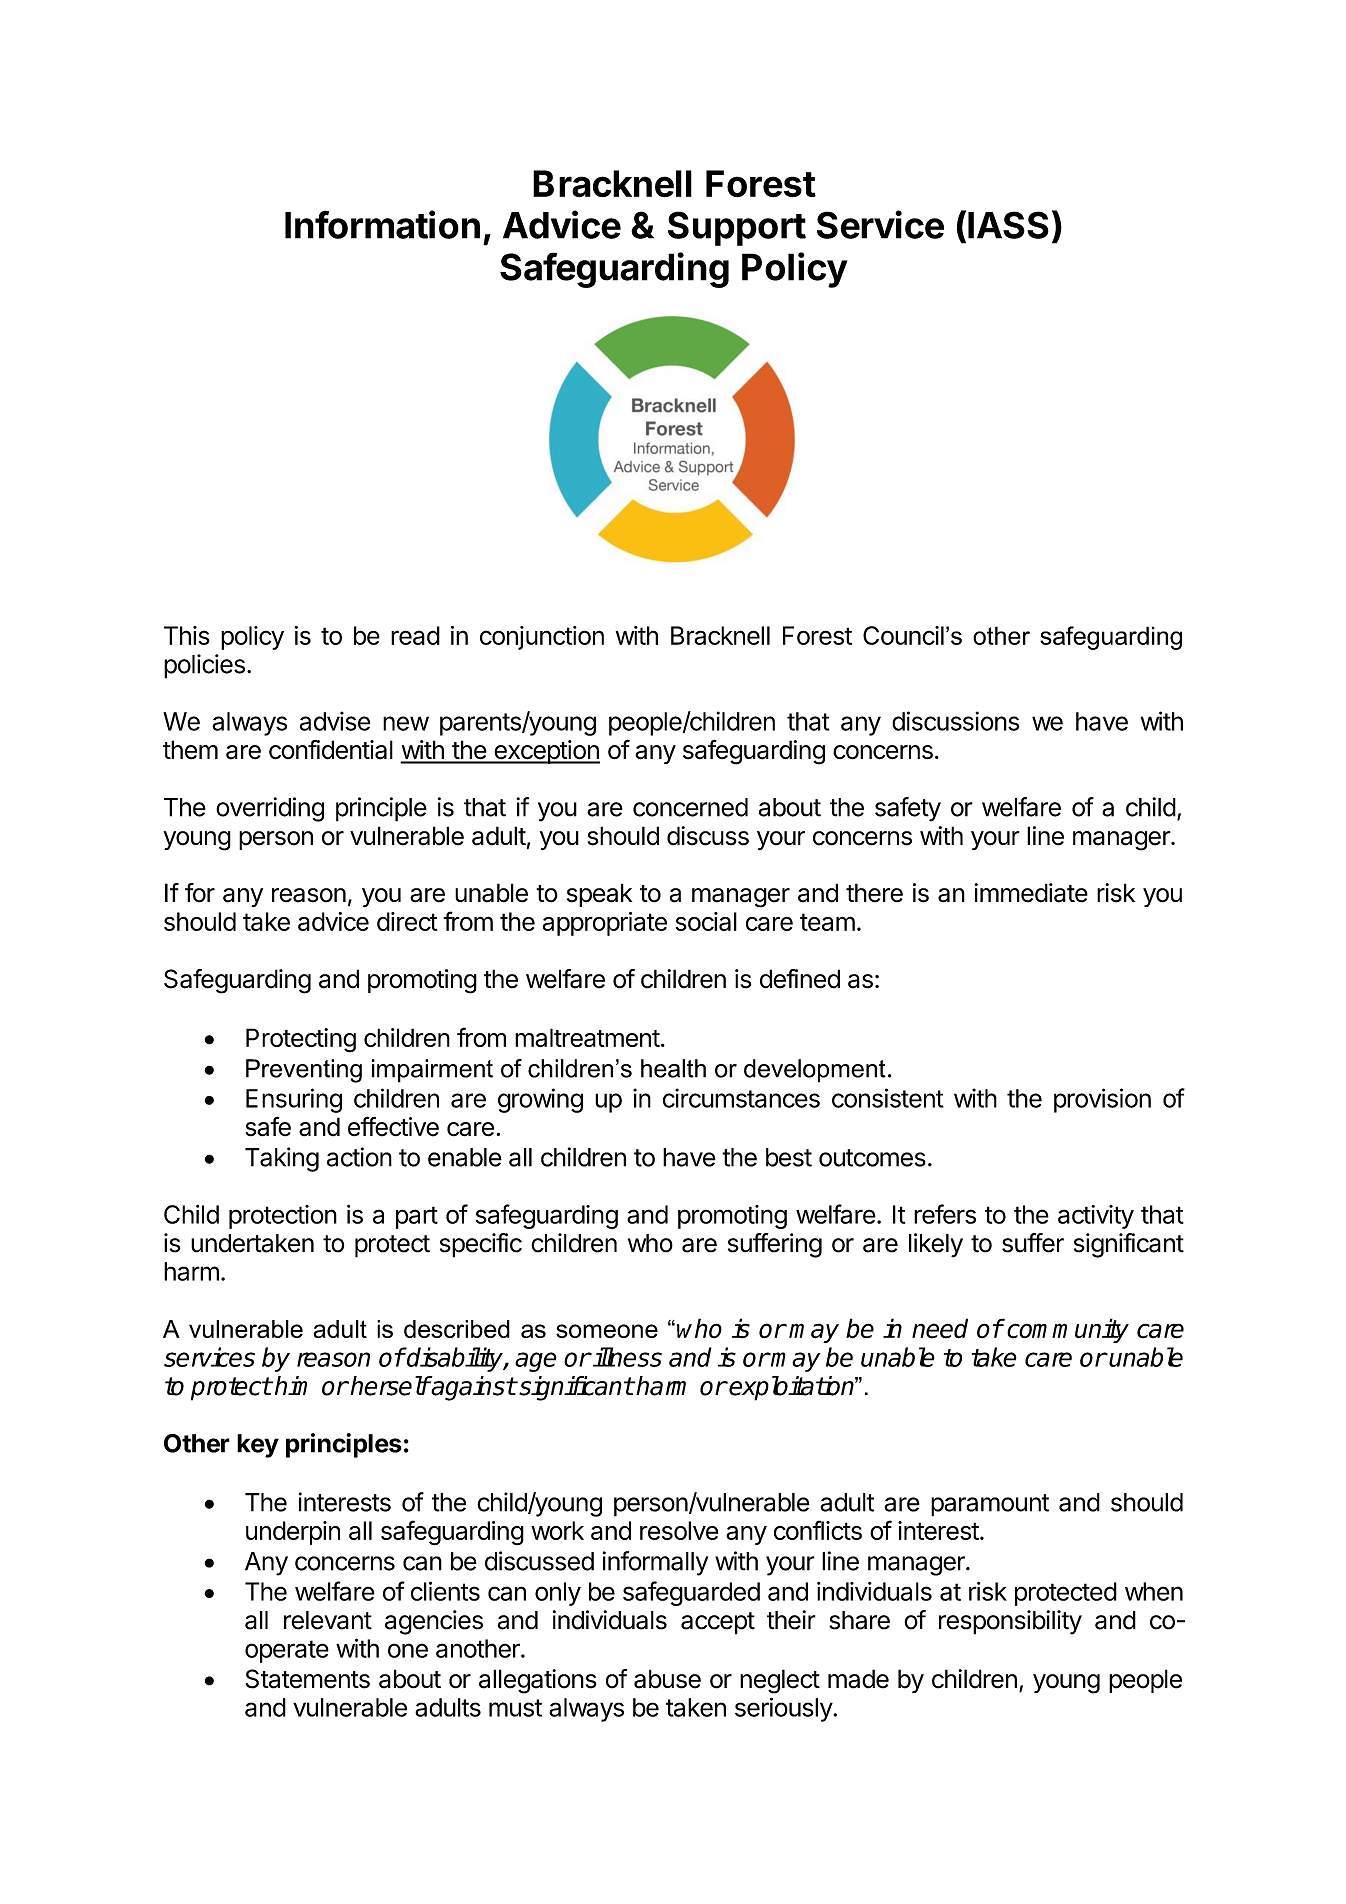 This screenshot has width=1346, height=1904. What do you see at coordinates (1102, 1100) in the screenshot?
I see `provision` at bounding box center [1102, 1100].
